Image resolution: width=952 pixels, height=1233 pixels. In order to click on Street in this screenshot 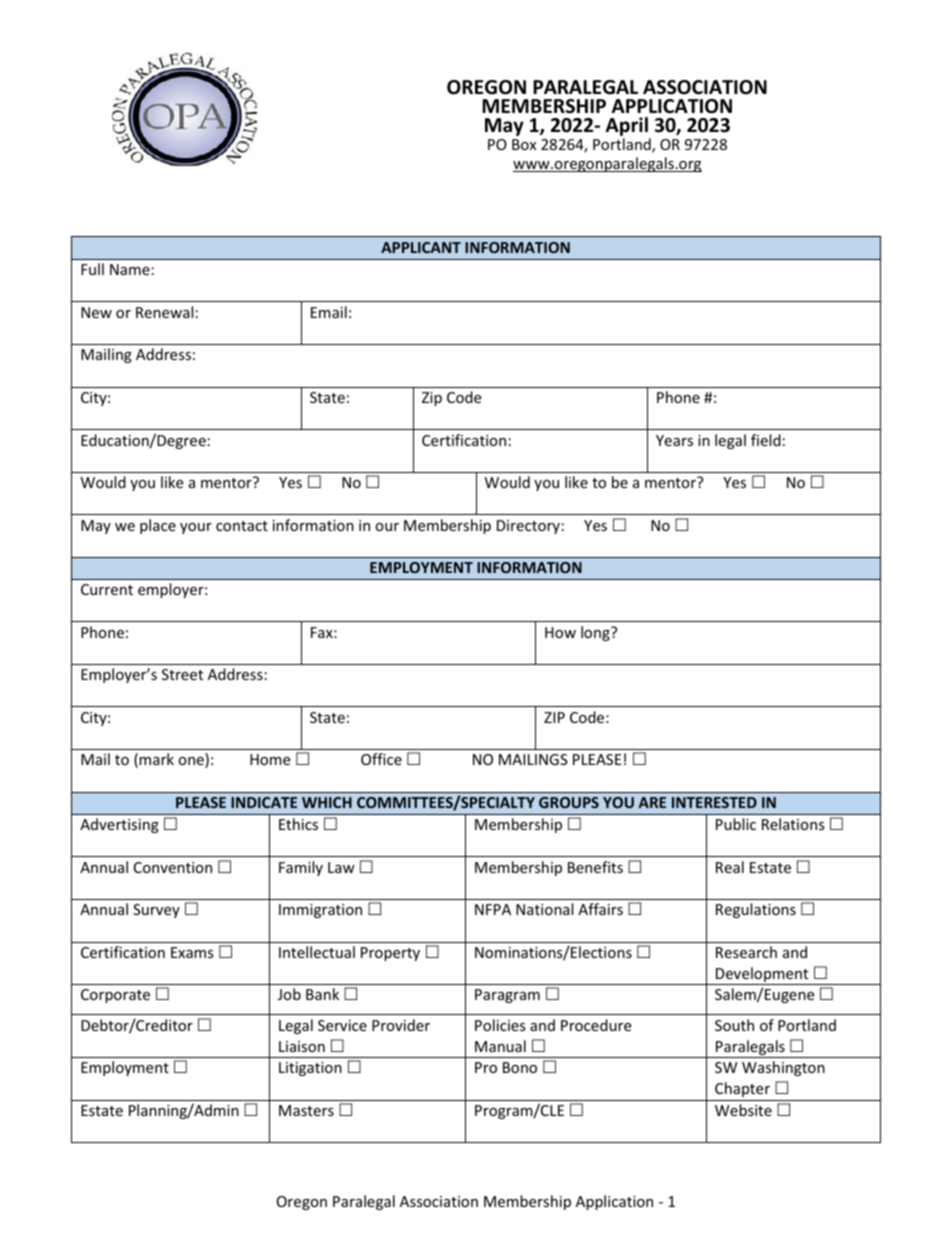, I will do `click(182, 674)`.
